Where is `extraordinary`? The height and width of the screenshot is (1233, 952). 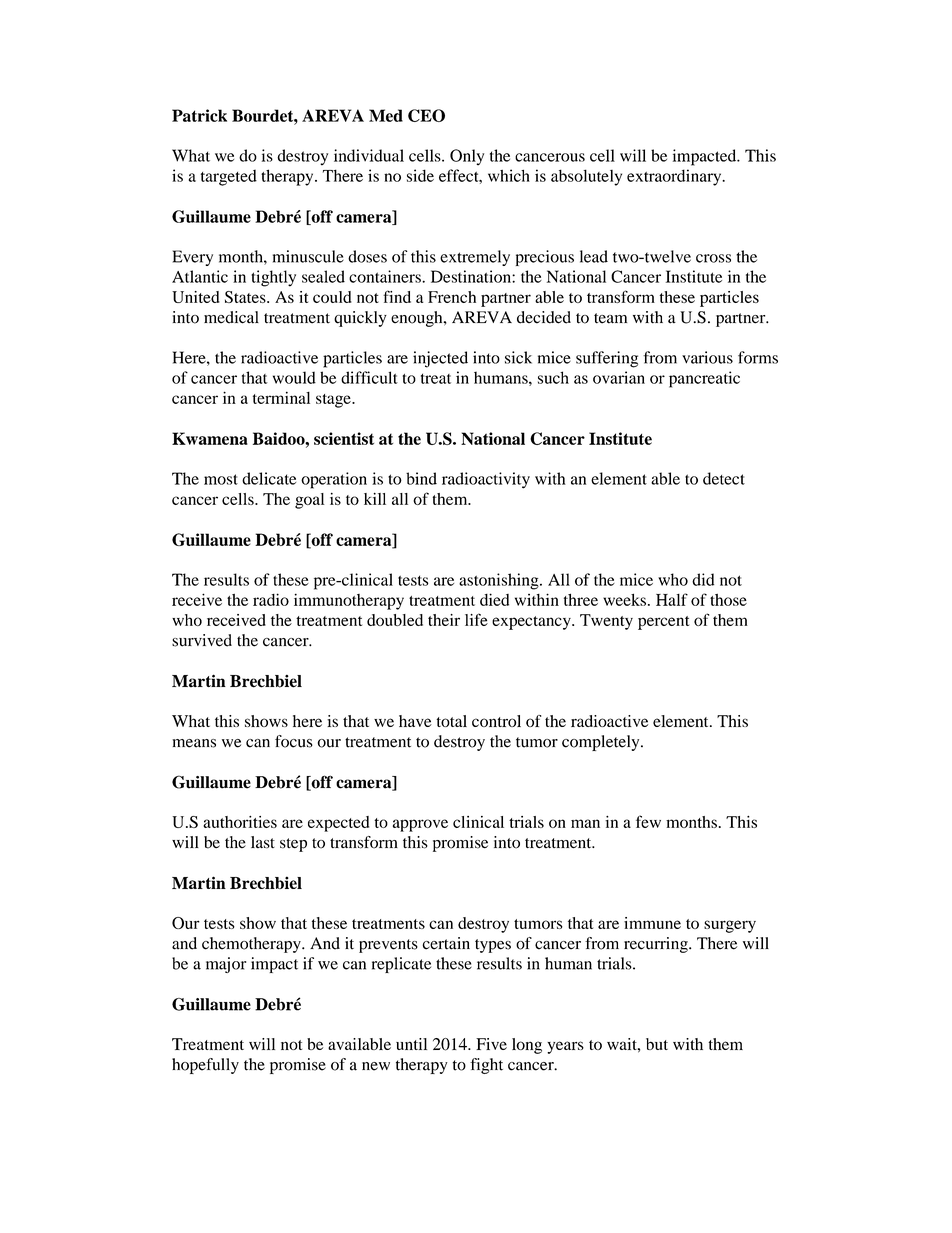 extraordinary is located at coordinates (675, 177).
